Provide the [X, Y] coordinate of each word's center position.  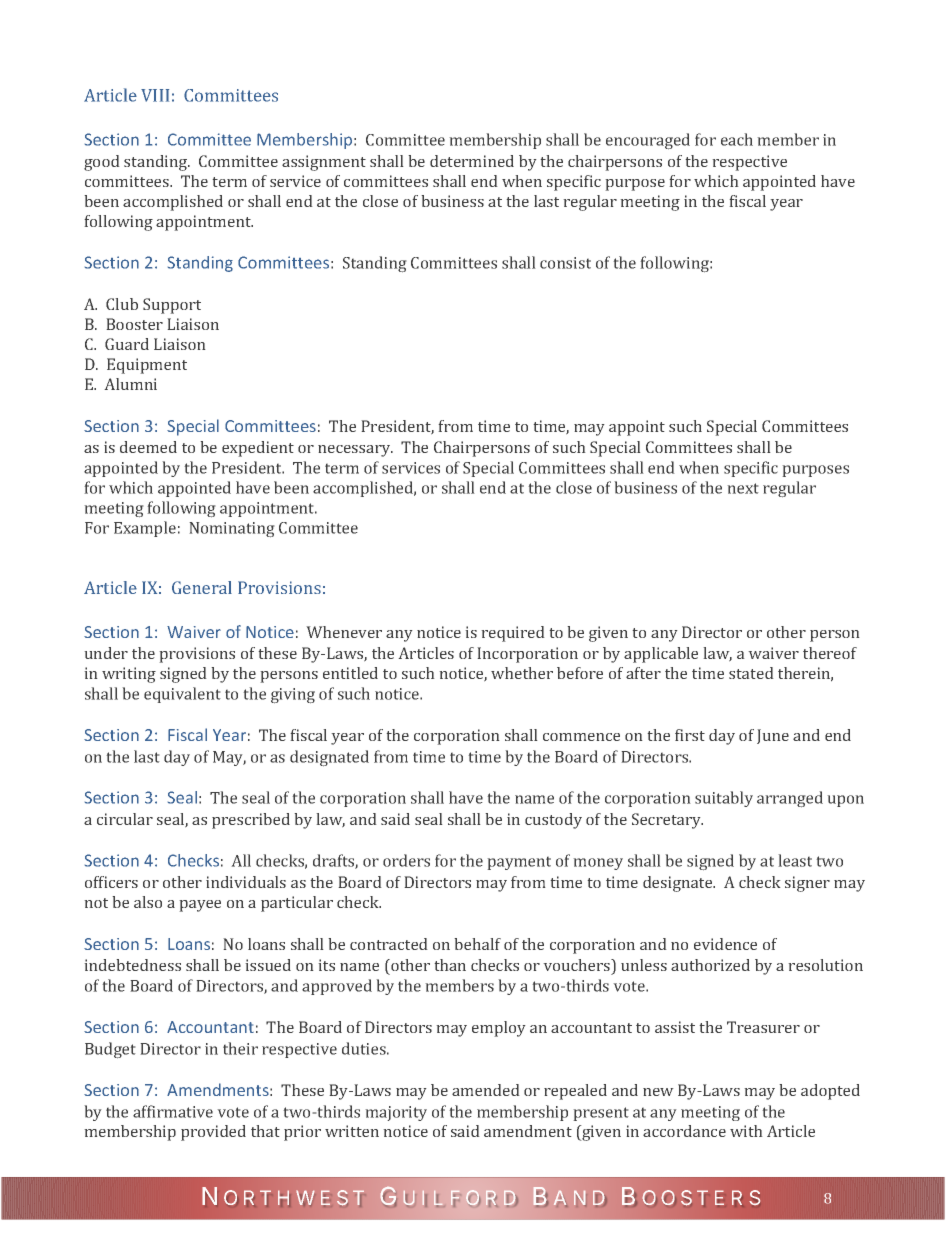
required [513, 634]
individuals [246, 882]
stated [751, 673]
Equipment [147, 366]
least [795, 860]
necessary [355, 451]
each [737, 139]
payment [519, 863]
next [743, 488]
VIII [155, 95]
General [202, 587]
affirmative [173, 1111]
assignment [324, 163]
